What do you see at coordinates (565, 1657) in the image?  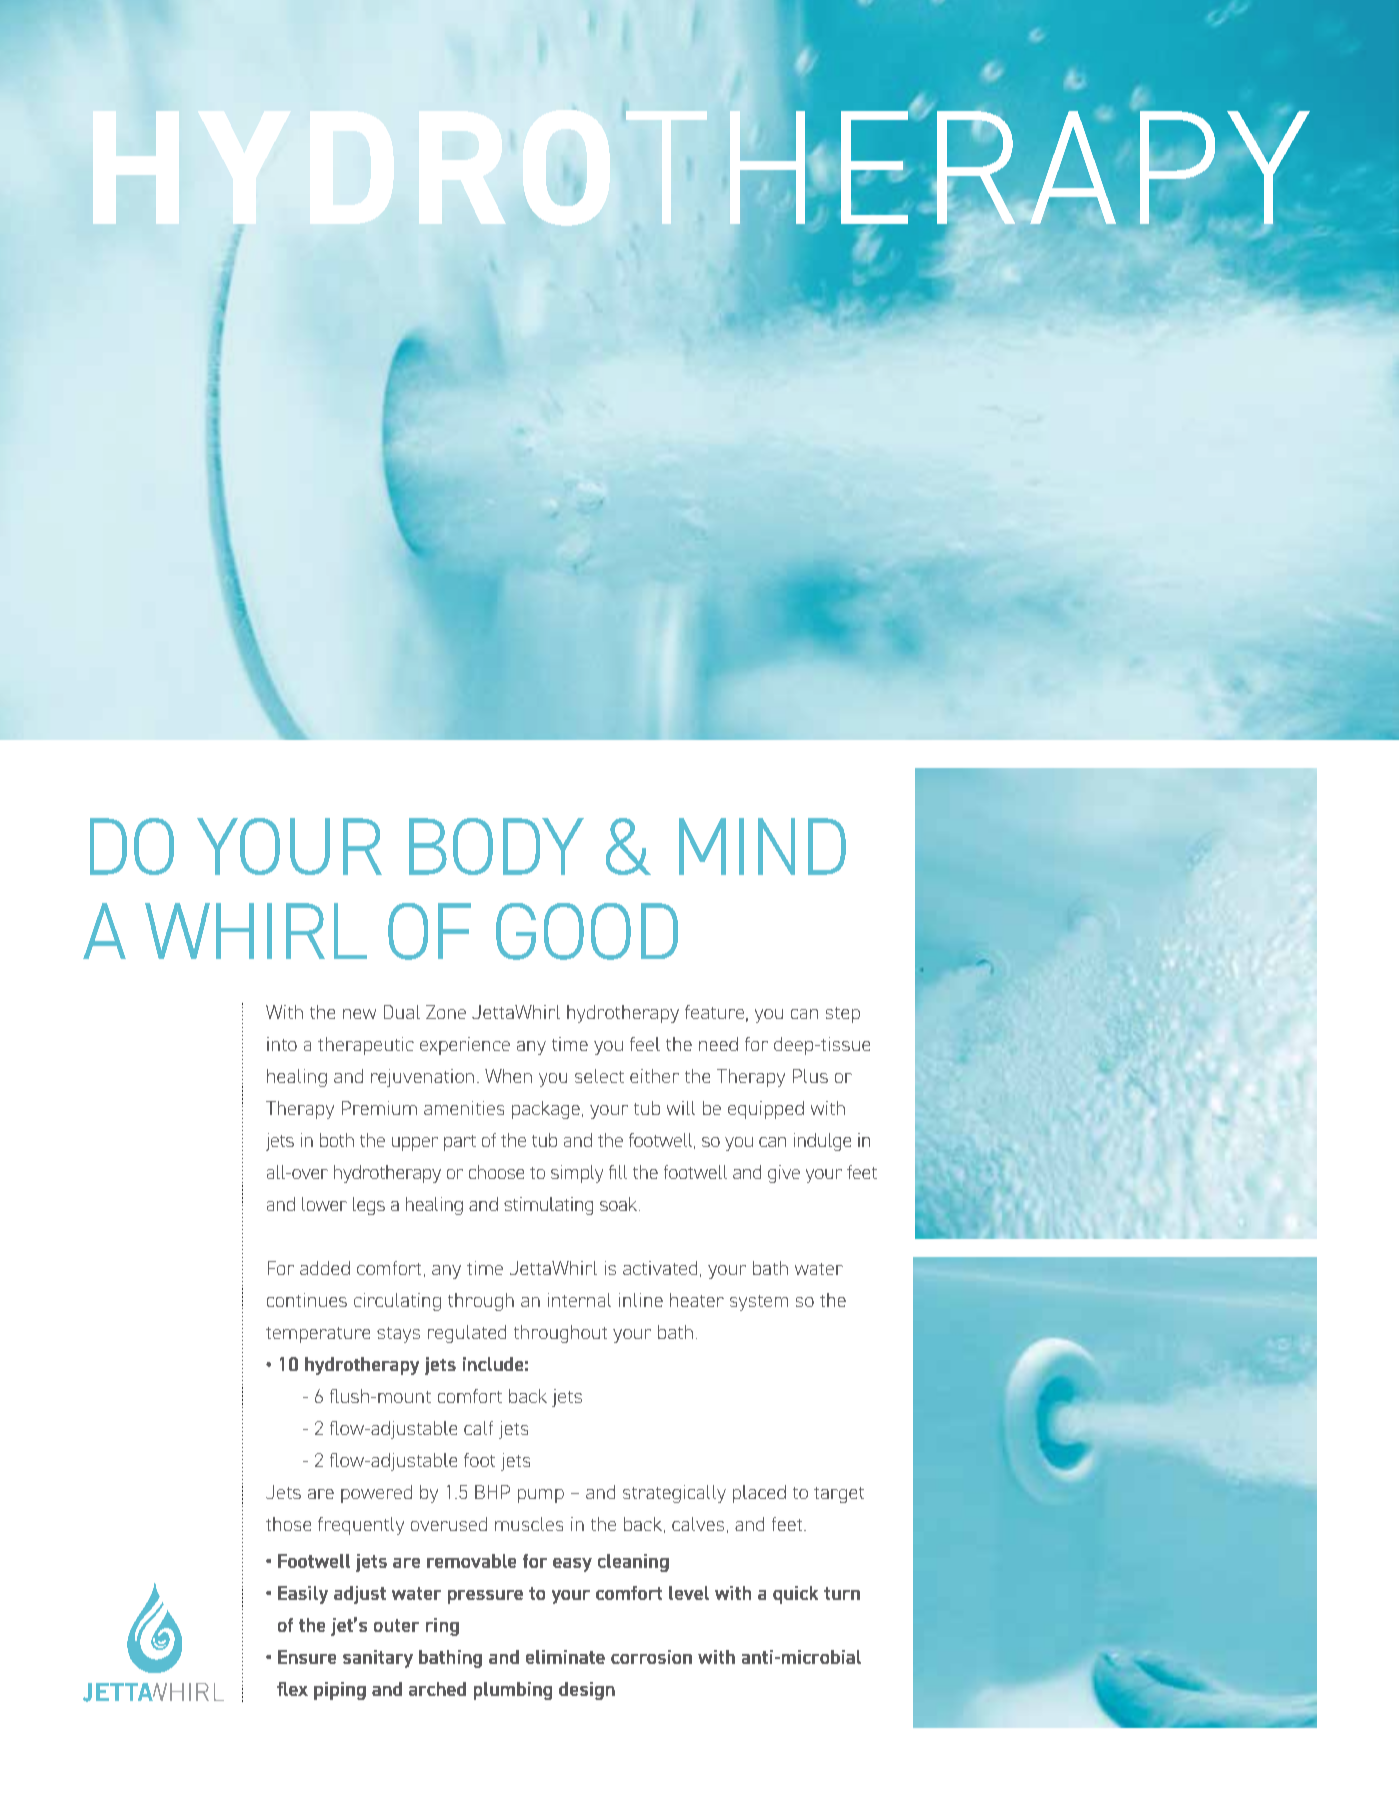 I see `eliminate` at bounding box center [565, 1657].
